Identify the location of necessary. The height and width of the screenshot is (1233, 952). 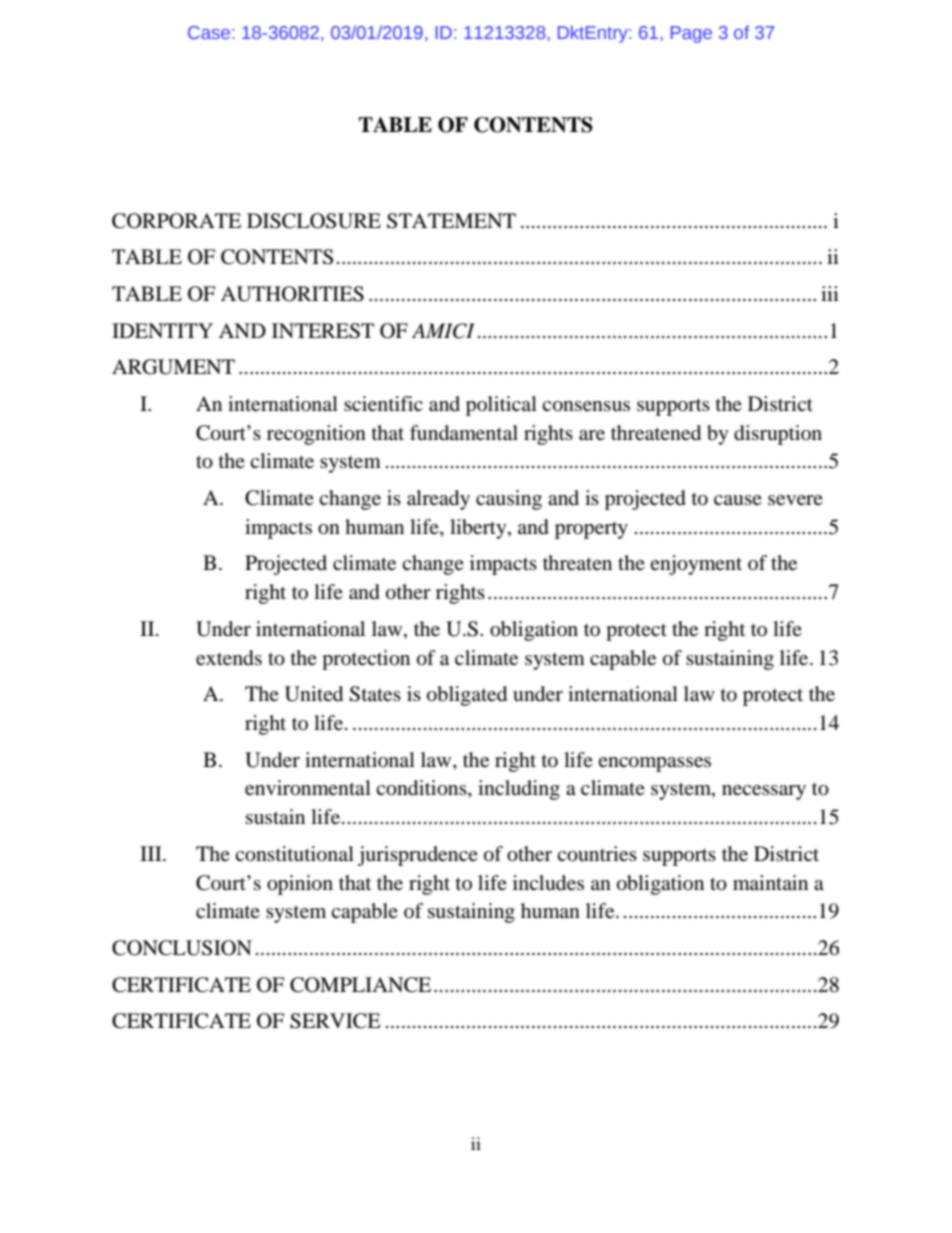
(764, 792).
